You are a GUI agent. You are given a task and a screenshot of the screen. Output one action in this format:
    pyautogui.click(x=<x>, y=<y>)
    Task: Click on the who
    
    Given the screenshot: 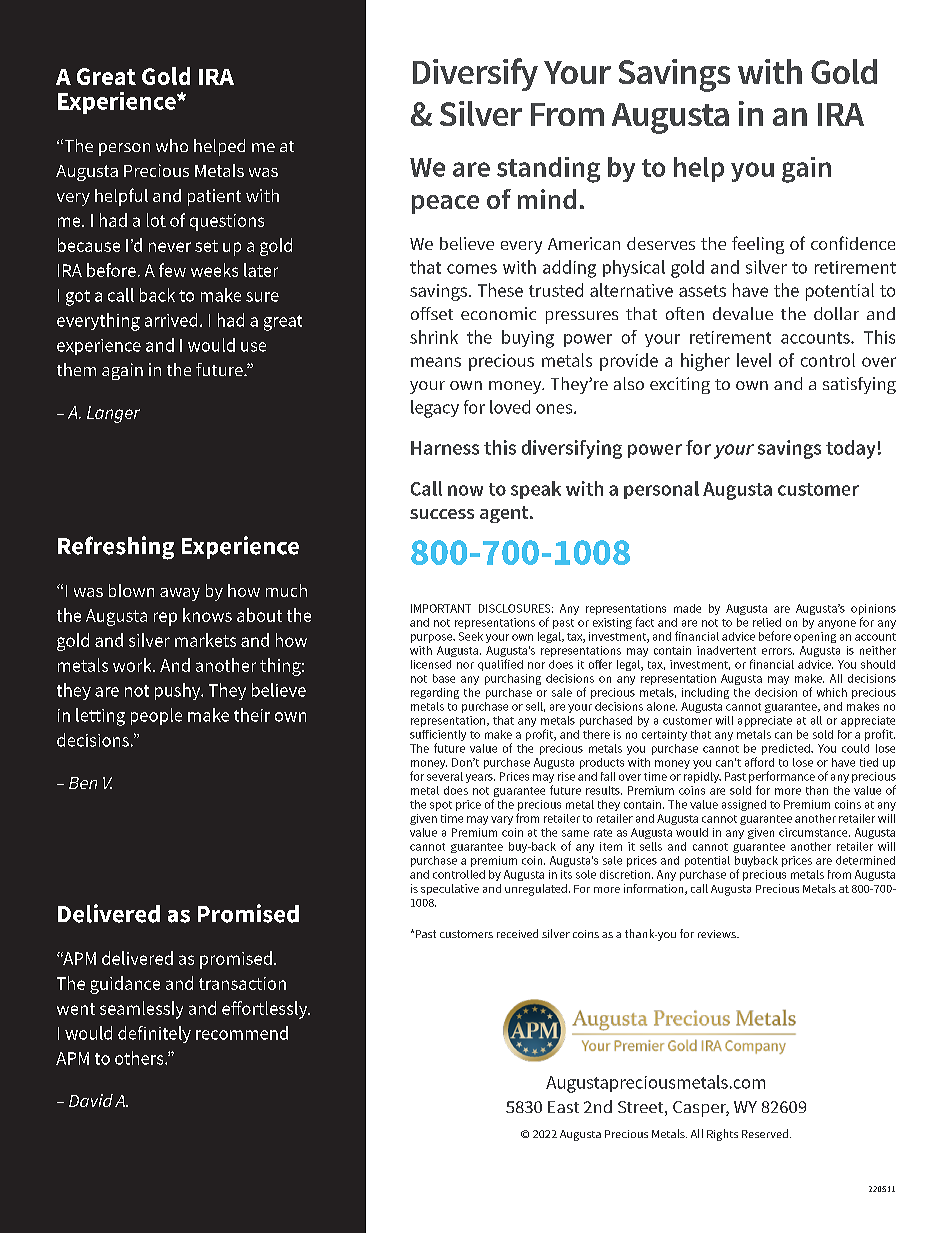 What is the action you would take?
    pyautogui.click(x=172, y=145)
